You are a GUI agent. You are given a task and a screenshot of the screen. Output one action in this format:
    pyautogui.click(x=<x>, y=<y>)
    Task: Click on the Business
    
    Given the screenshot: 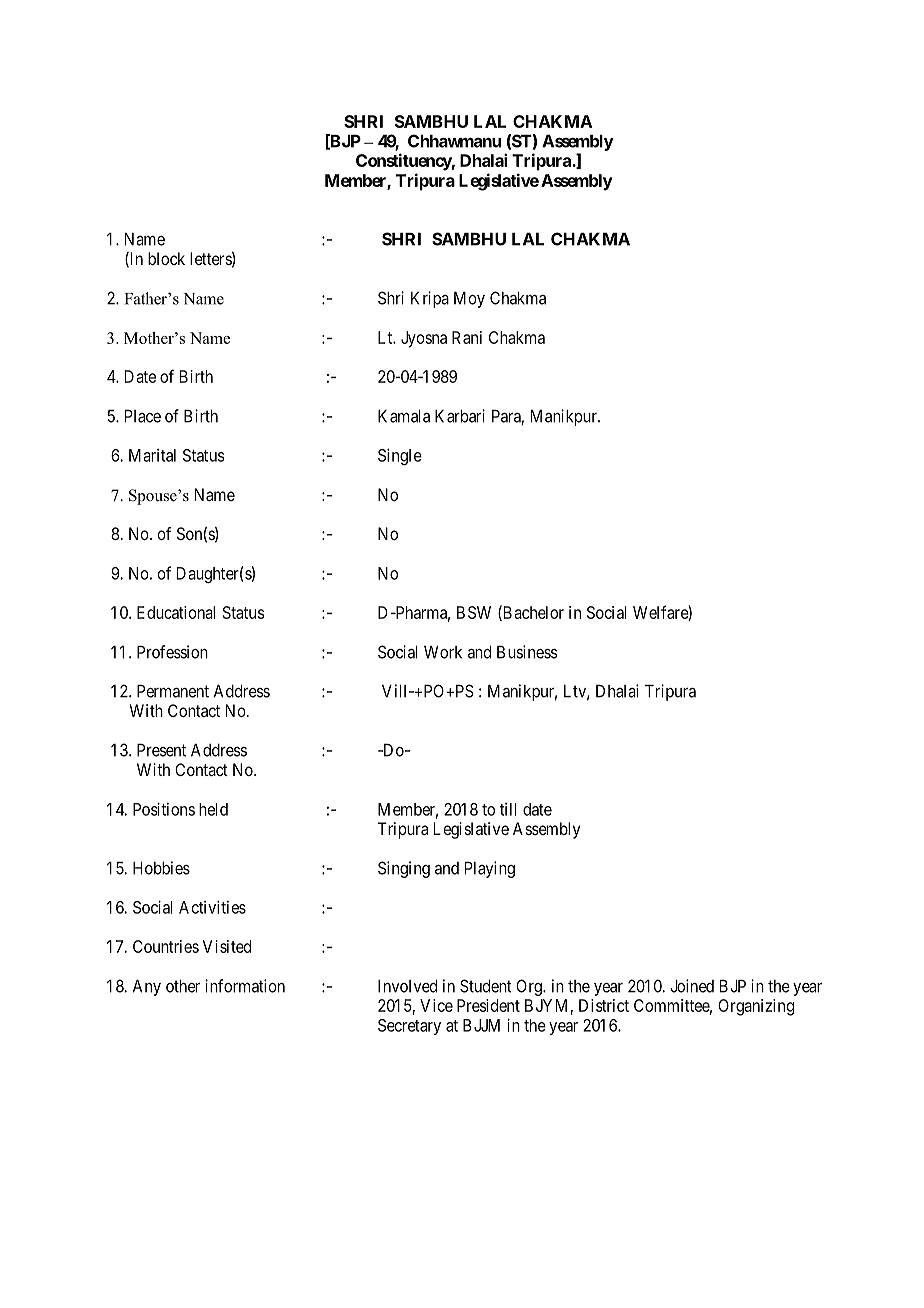 What is the action you would take?
    pyautogui.click(x=527, y=652)
